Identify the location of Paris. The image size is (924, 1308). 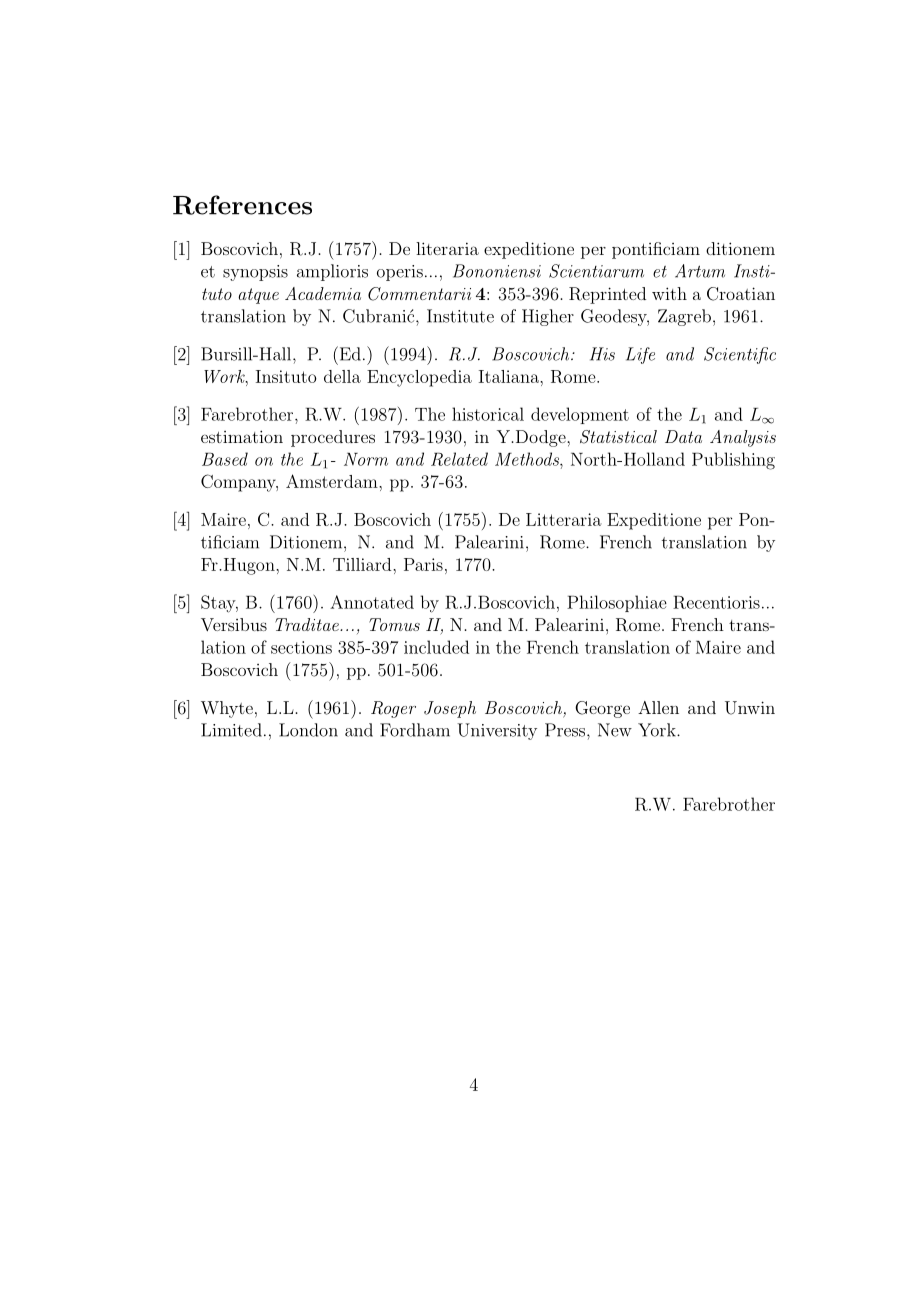
(423, 564).
